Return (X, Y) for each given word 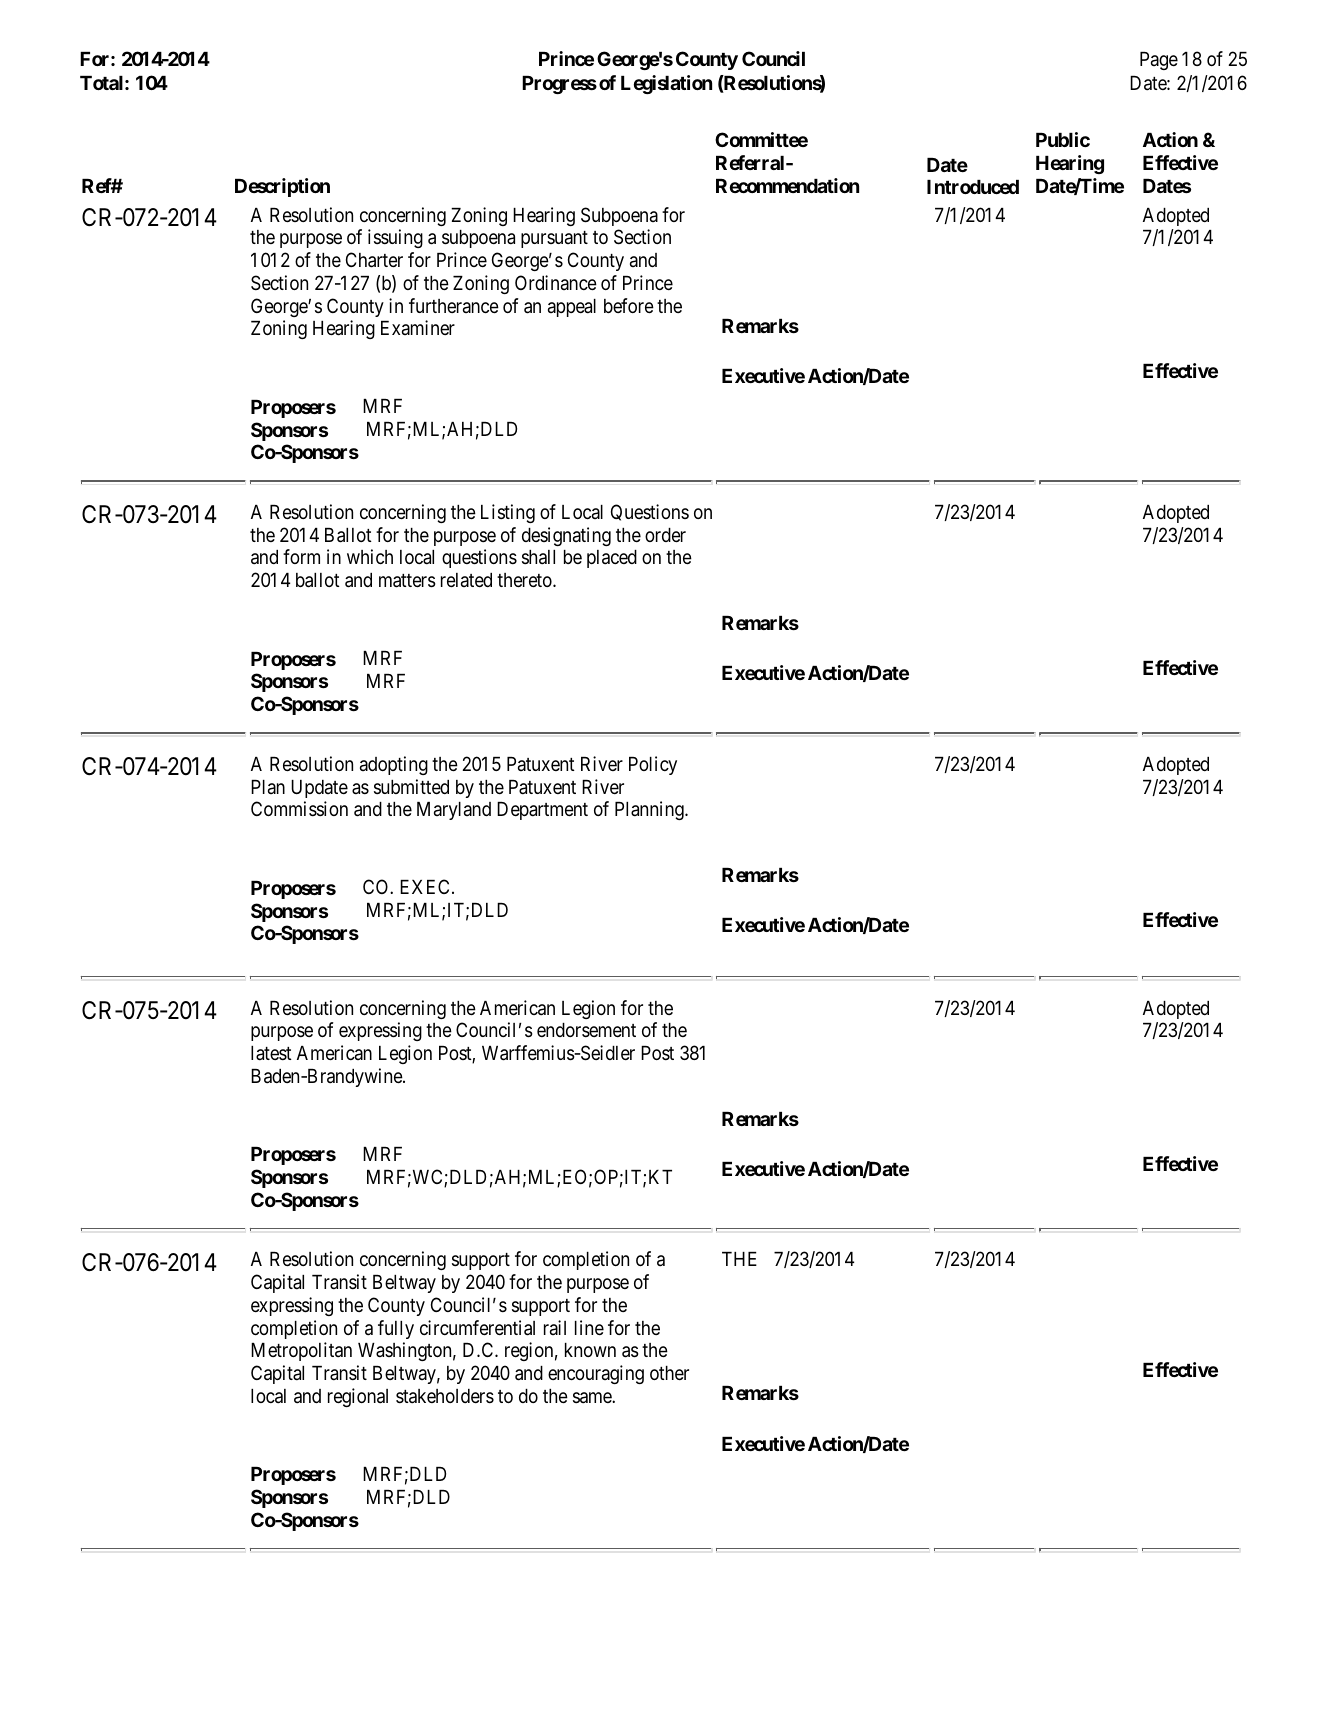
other (669, 1373)
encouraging (596, 1374)
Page (1159, 61)
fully (396, 1329)
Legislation (666, 84)
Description (282, 187)
